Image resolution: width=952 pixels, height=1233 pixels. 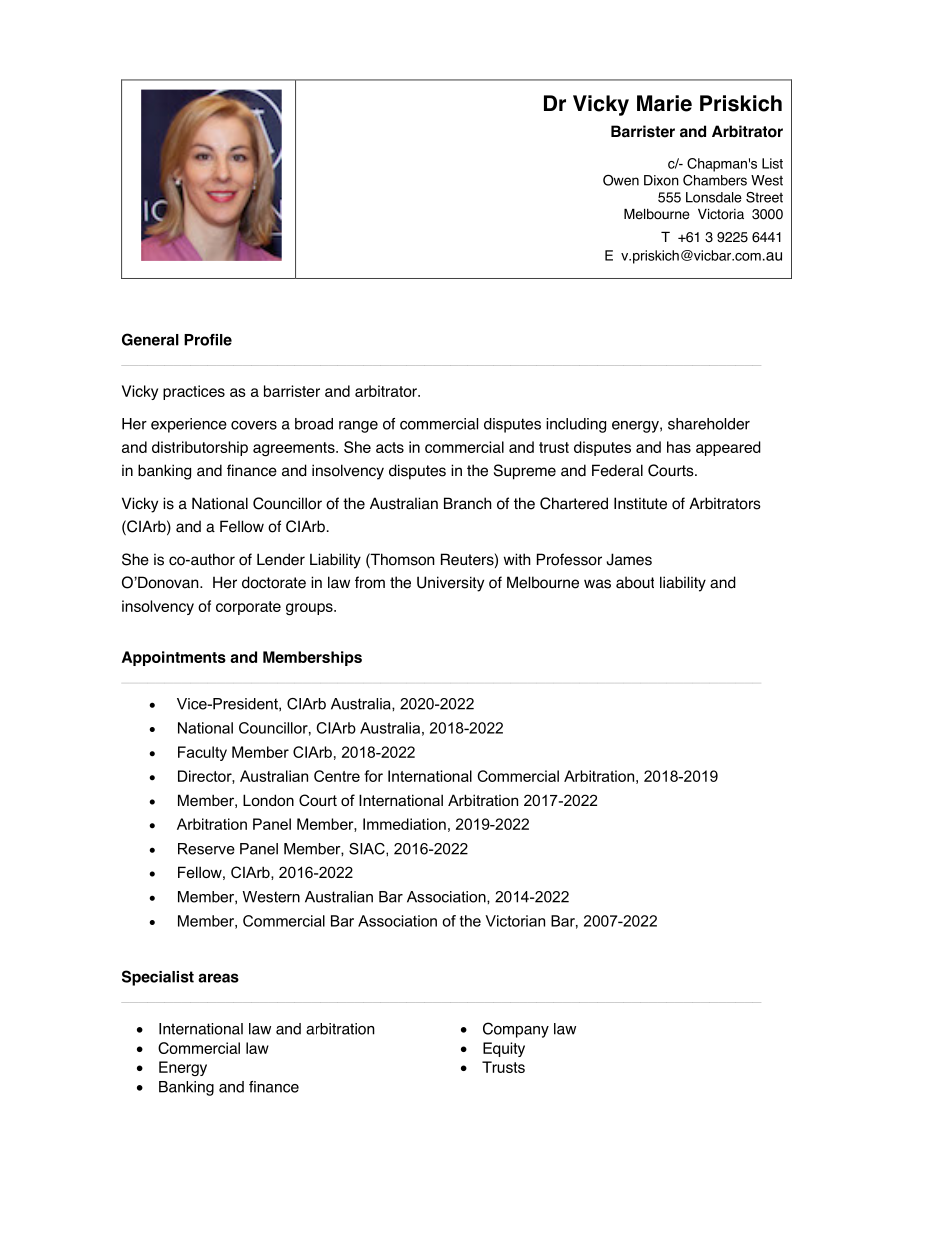 What do you see at coordinates (664, 103) in the document?
I see `Marie` at bounding box center [664, 103].
